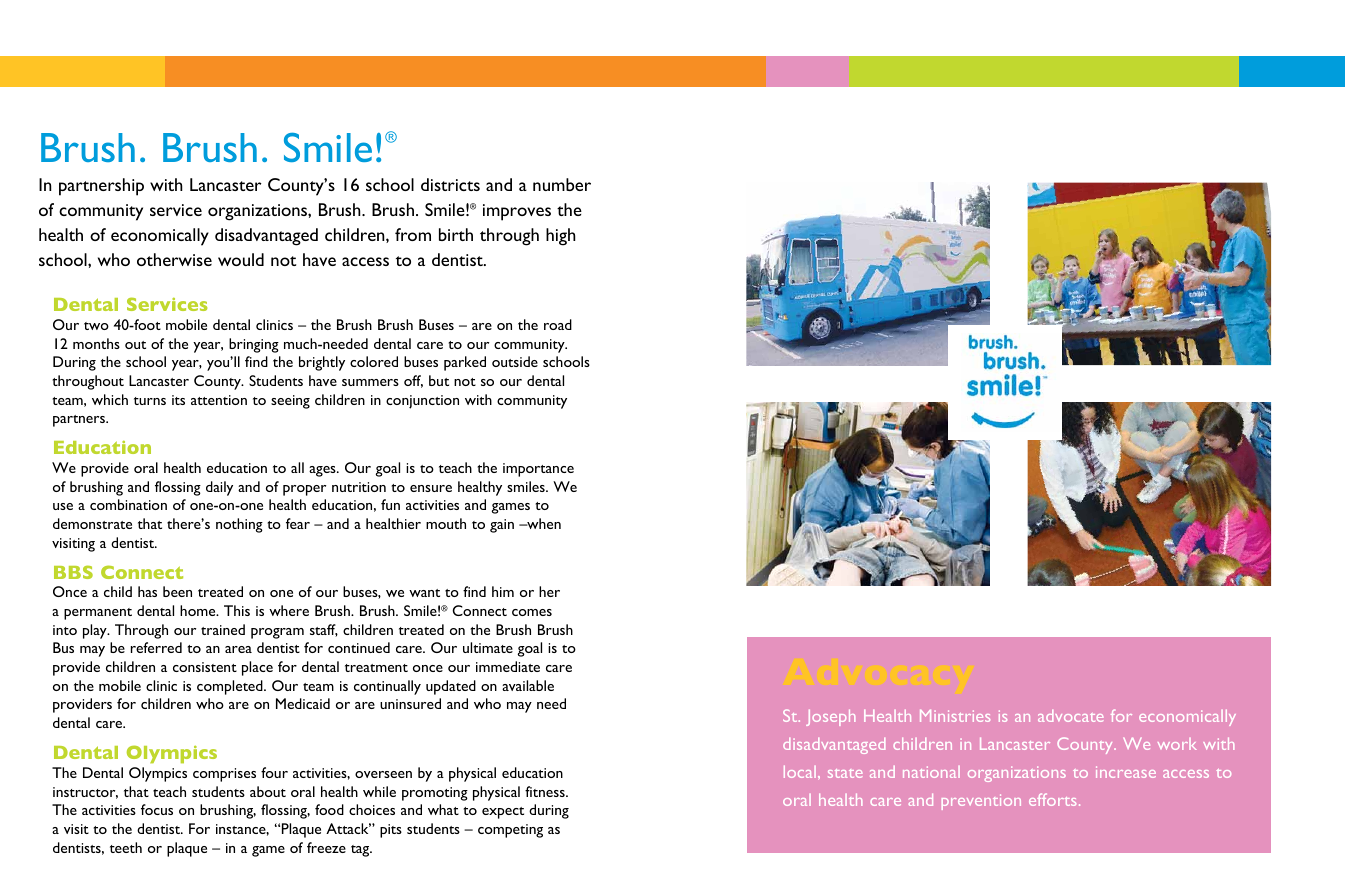 The height and width of the screenshot is (896, 1345). I want to click on outside, so click(515, 361).
